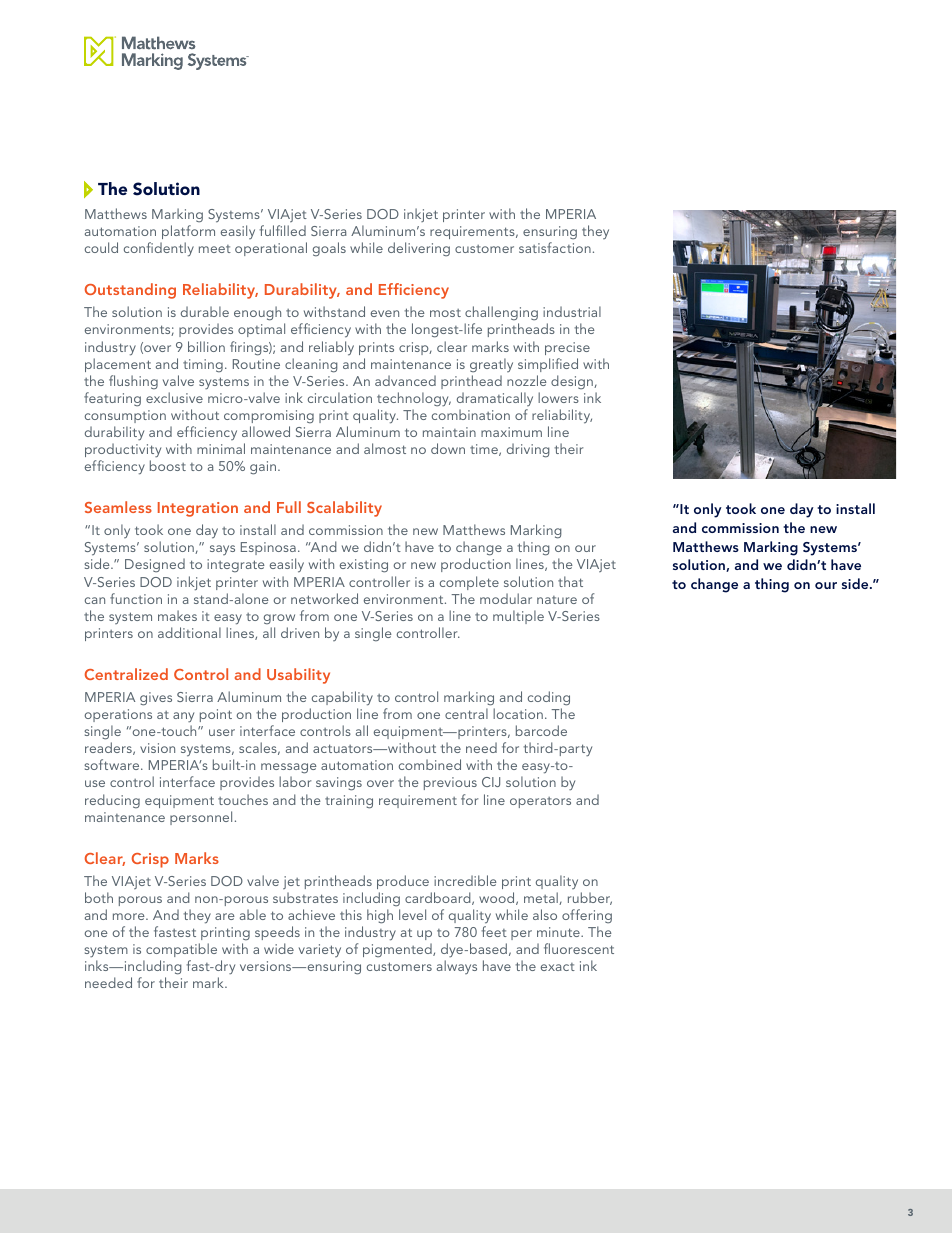 The image size is (952, 1233). Describe the element at coordinates (136, 598) in the screenshot. I see `function` at that location.
